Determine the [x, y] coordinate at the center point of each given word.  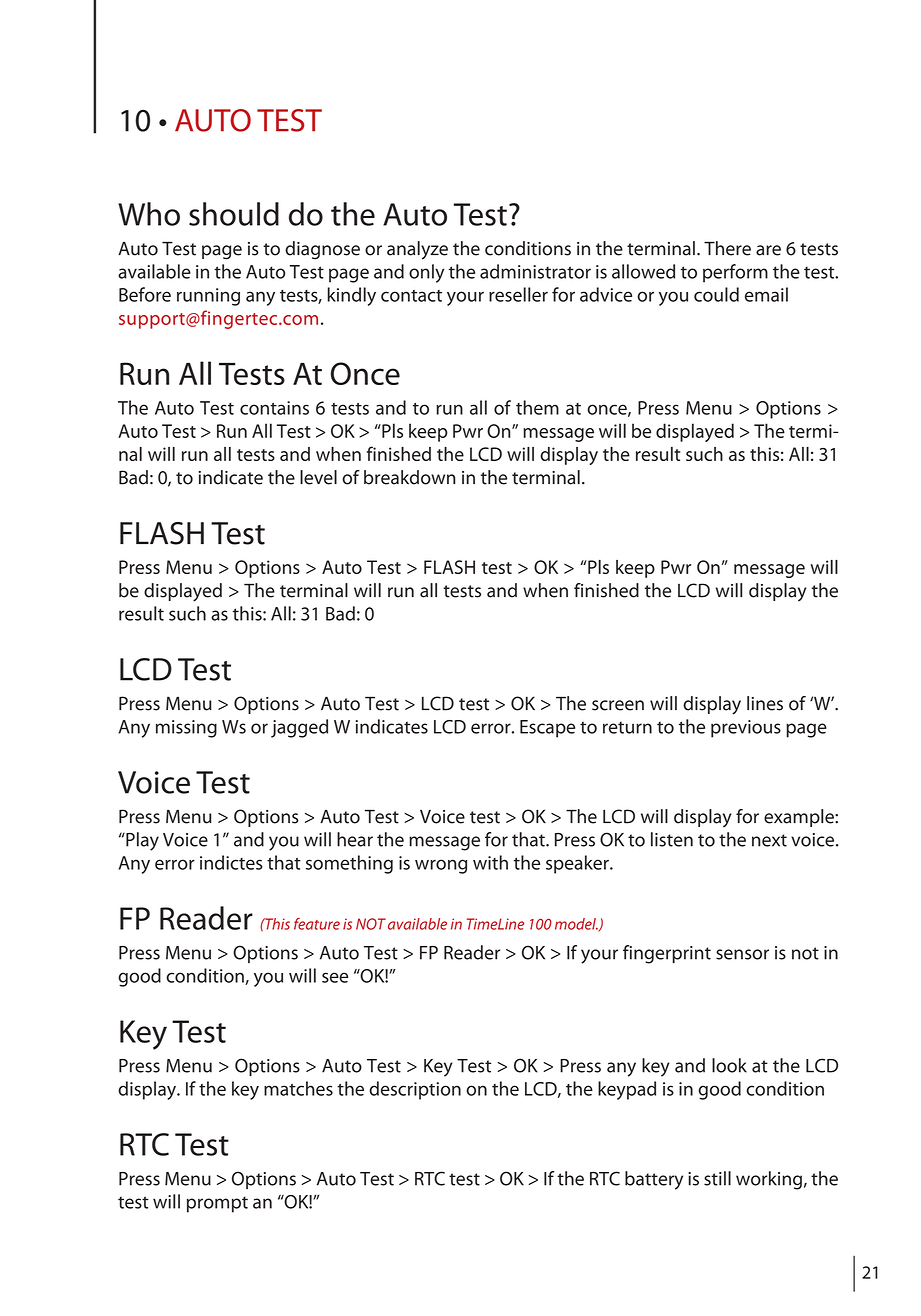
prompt [217, 1204]
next [769, 840]
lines [765, 703]
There [727, 248]
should [234, 214]
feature [317, 924]
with [490, 862]
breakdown [409, 477]
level [318, 477]
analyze [417, 250]
